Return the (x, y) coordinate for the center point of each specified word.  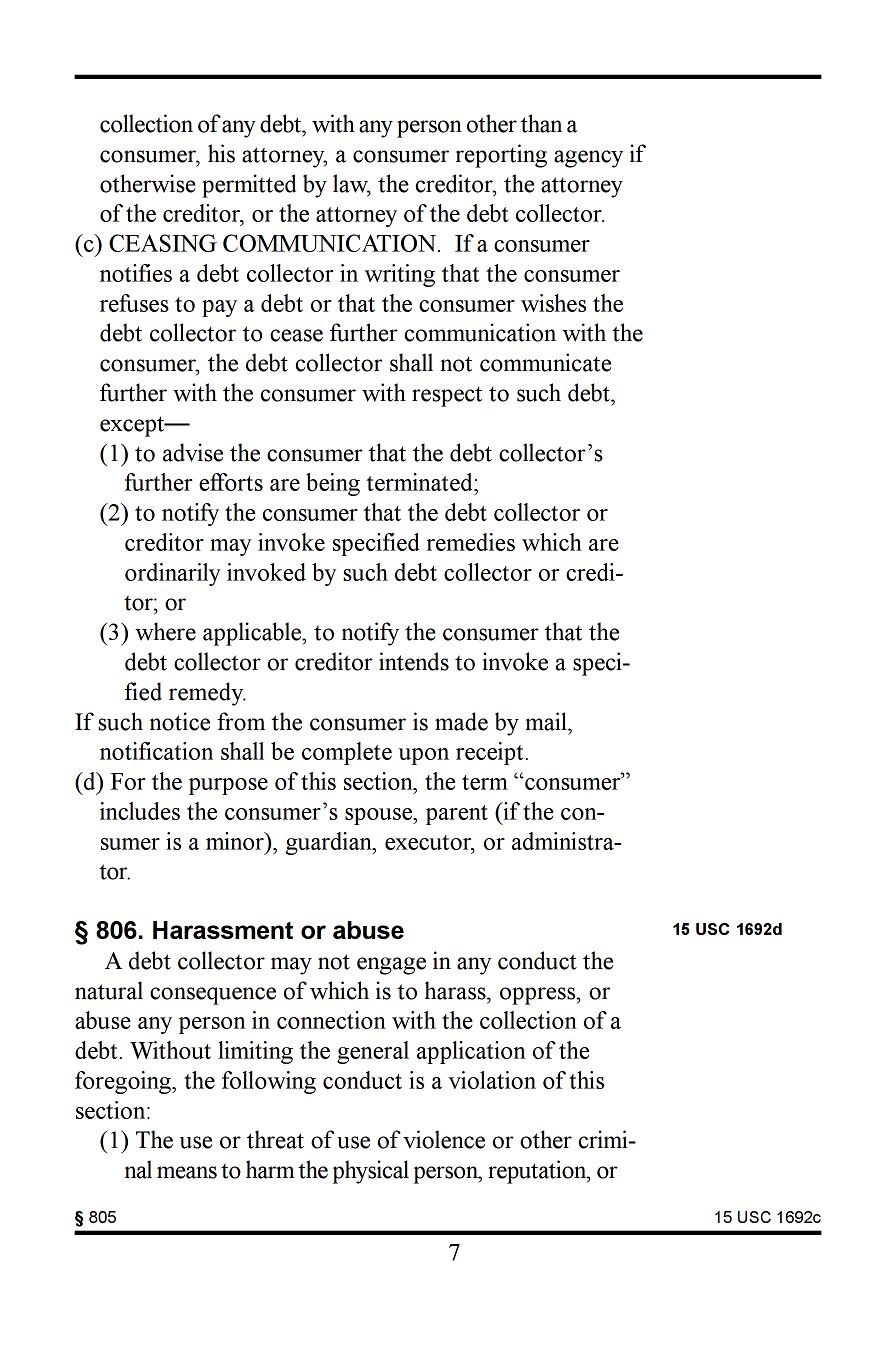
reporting (501, 156)
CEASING (163, 243)
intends (414, 661)
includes (140, 811)
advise (193, 452)
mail (547, 721)
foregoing (124, 1082)
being (333, 484)
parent (457, 815)
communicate (545, 362)
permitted (249, 186)
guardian (330, 843)
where (165, 631)
